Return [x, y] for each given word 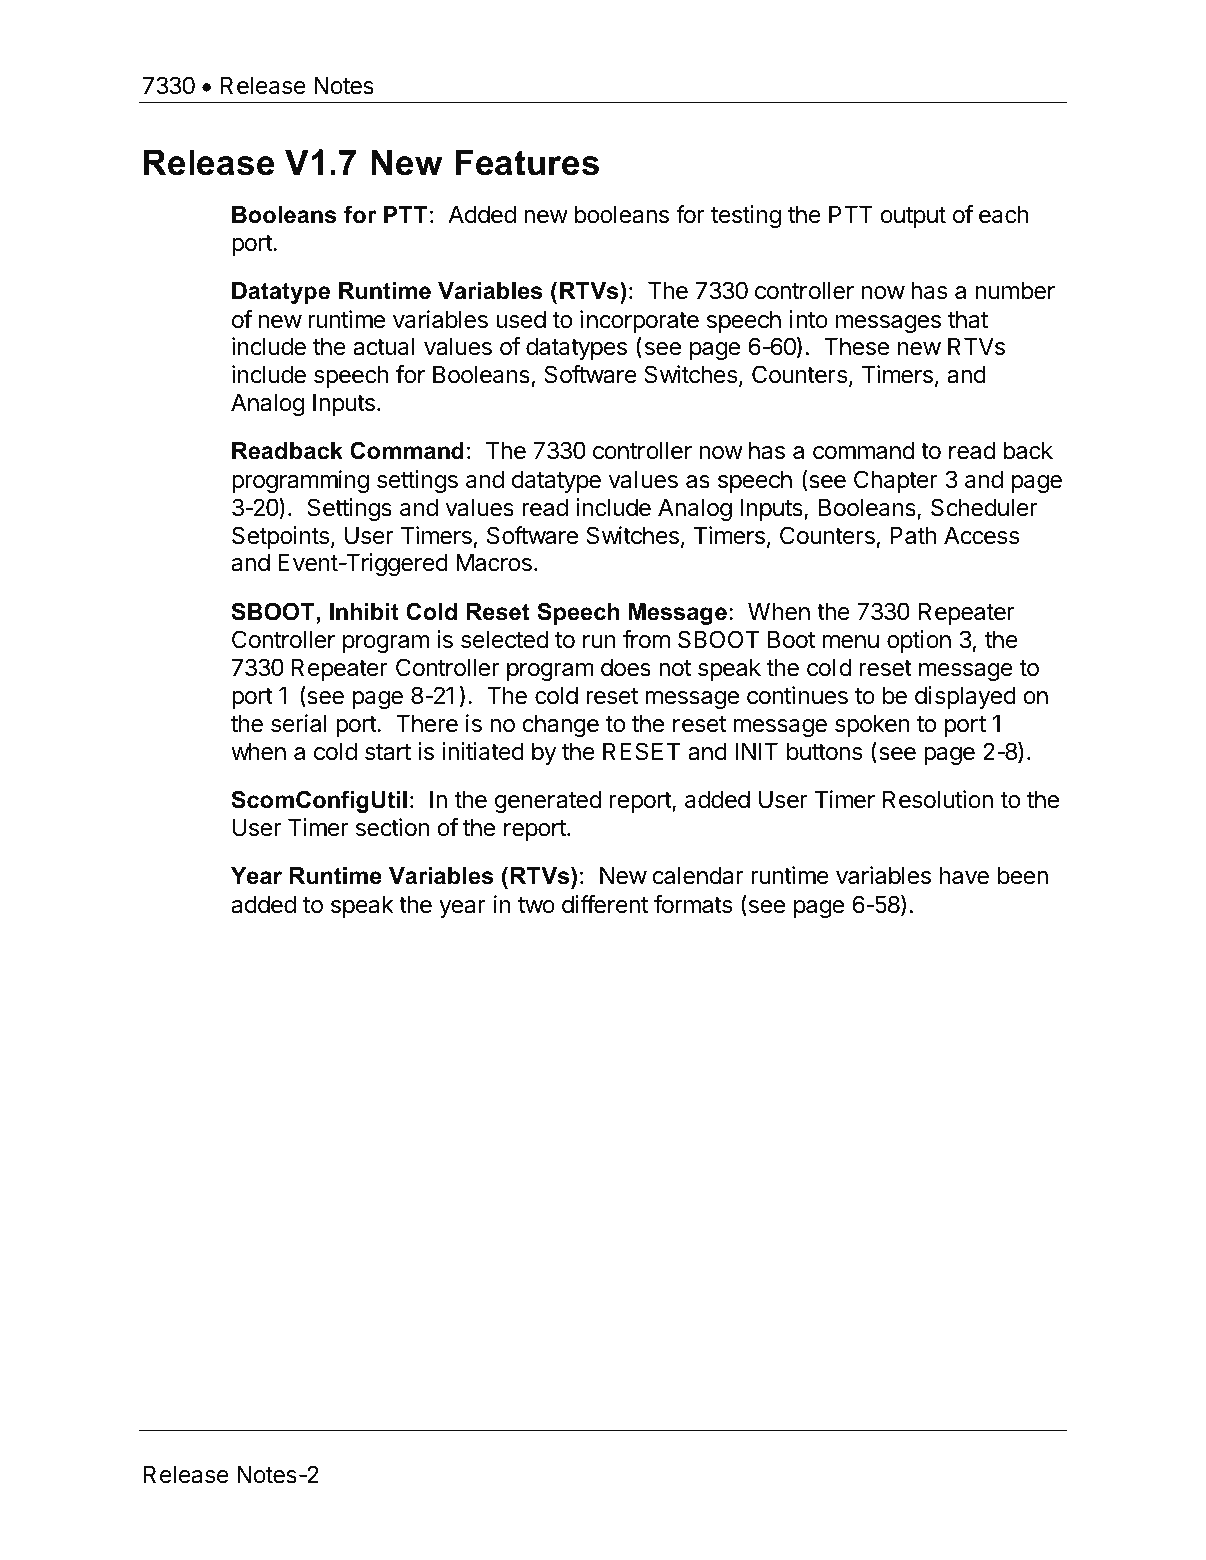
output [913, 217]
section [392, 827]
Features [527, 162]
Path [913, 535]
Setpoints [282, 537]
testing [746, 216]
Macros [494, 562]
